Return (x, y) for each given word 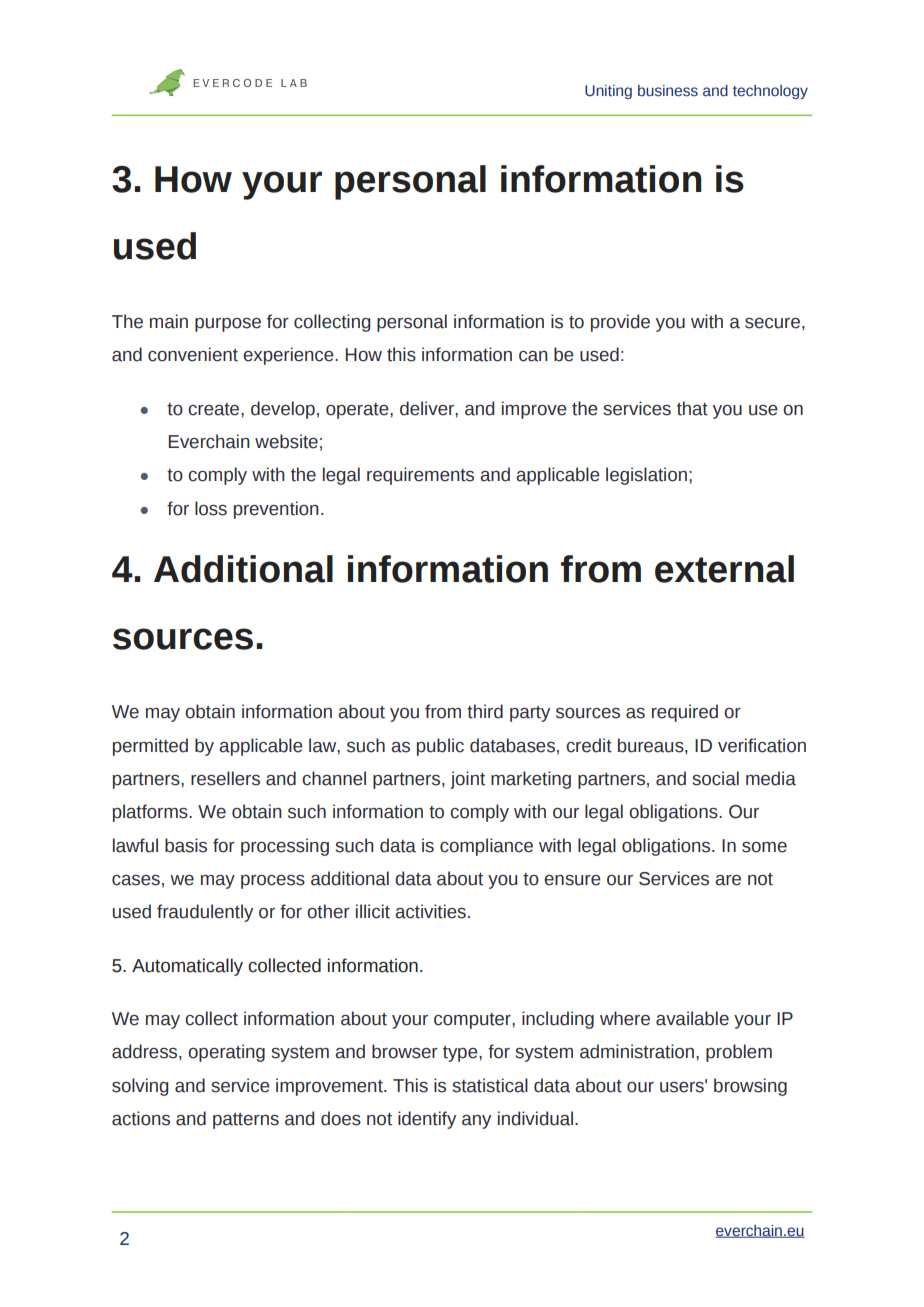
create (215, 409)
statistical (490, 1085)
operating (226, 1053)
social (715, 778)
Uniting (608, 92)
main (169, 321)
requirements (420, 476)
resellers (225, 778)
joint (467, 780)
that (692, 408)
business (668, 91)
